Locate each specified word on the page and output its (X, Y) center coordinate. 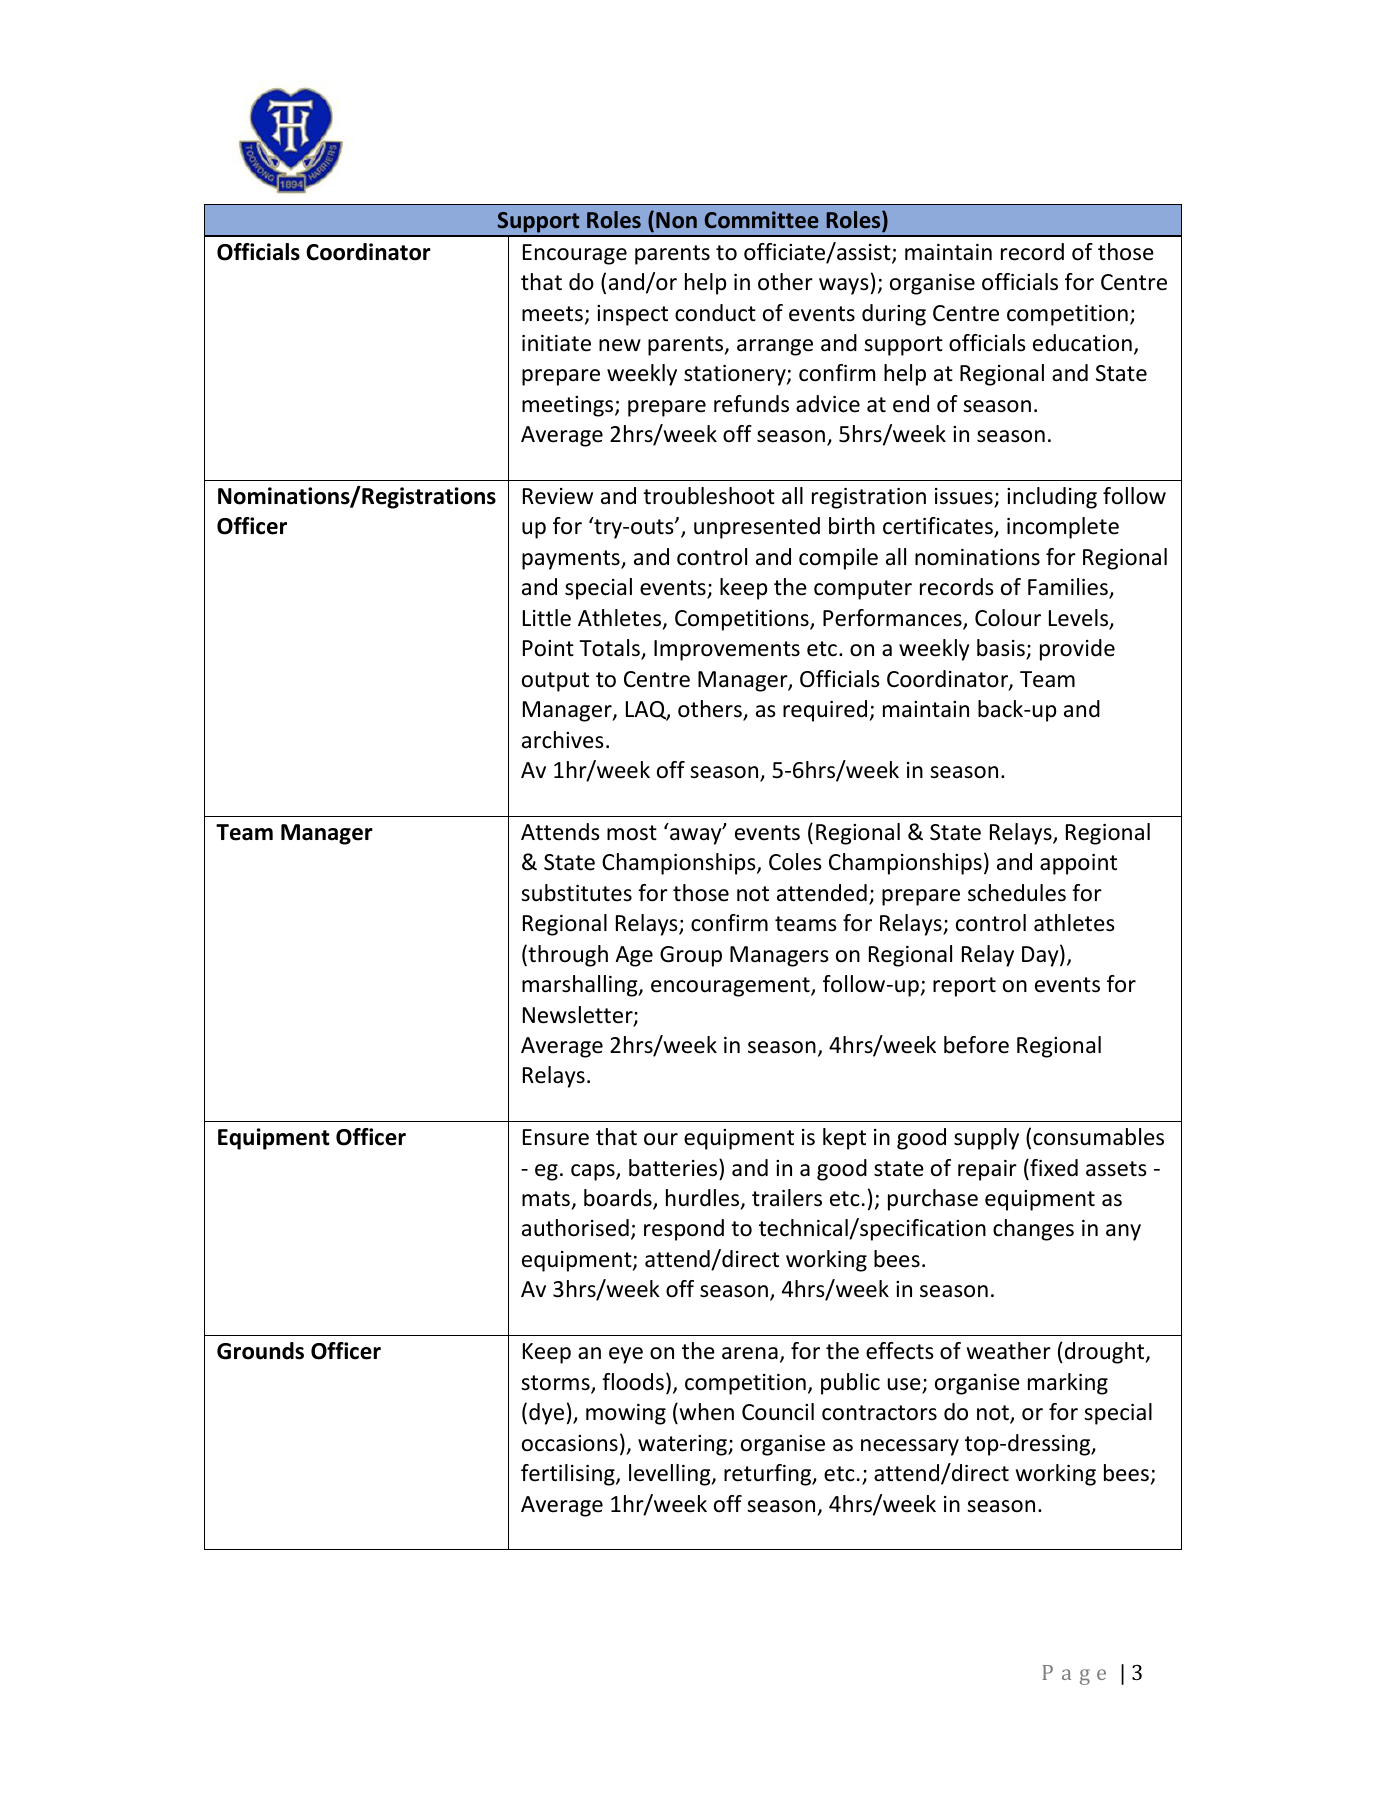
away (697, 835)
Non (676, 220)
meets (552, 314)
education (1082, 343)
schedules (1017, 893)
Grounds (260, 1351)
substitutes (576, 893)
